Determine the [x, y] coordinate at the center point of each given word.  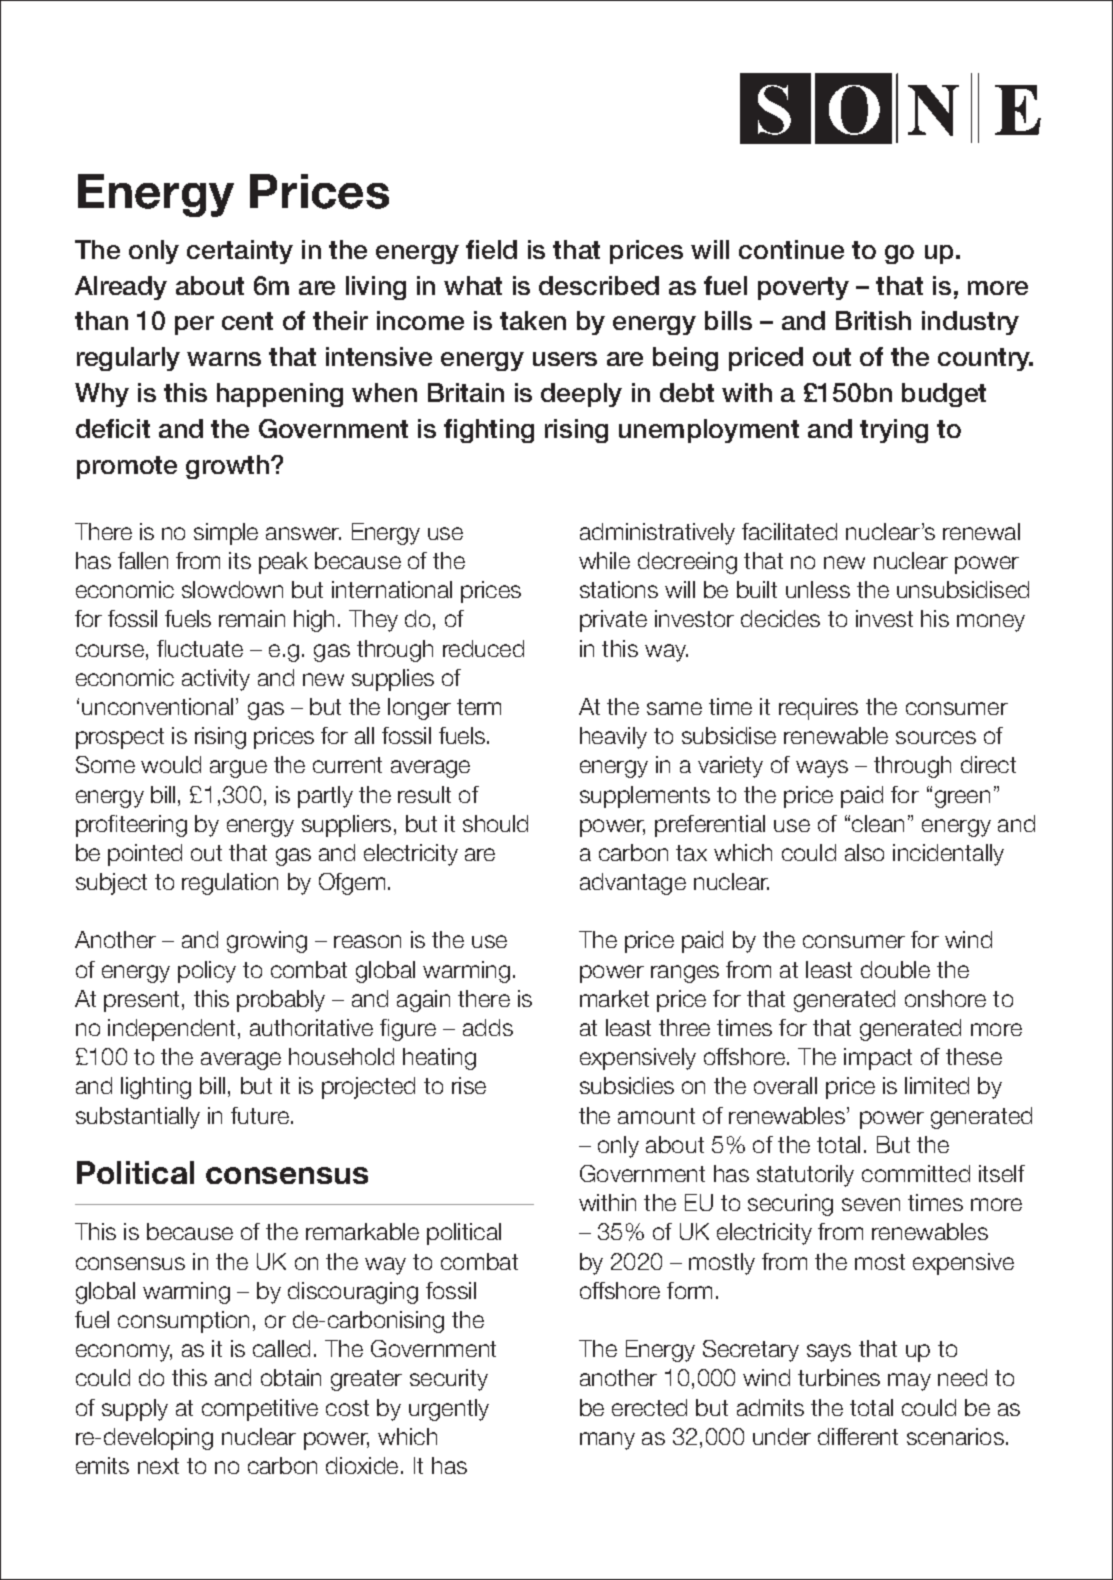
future [261, 1115]
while [604, 560]
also [864, 852]
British [873, 320]
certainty [240, 252]
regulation [230, 884]
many [607, 1441]
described [599, 285]
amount [656, 1116]
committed [916, 1173]
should [495, 823]
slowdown [232, 589]
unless [818, 589]
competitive [260, 1410]
